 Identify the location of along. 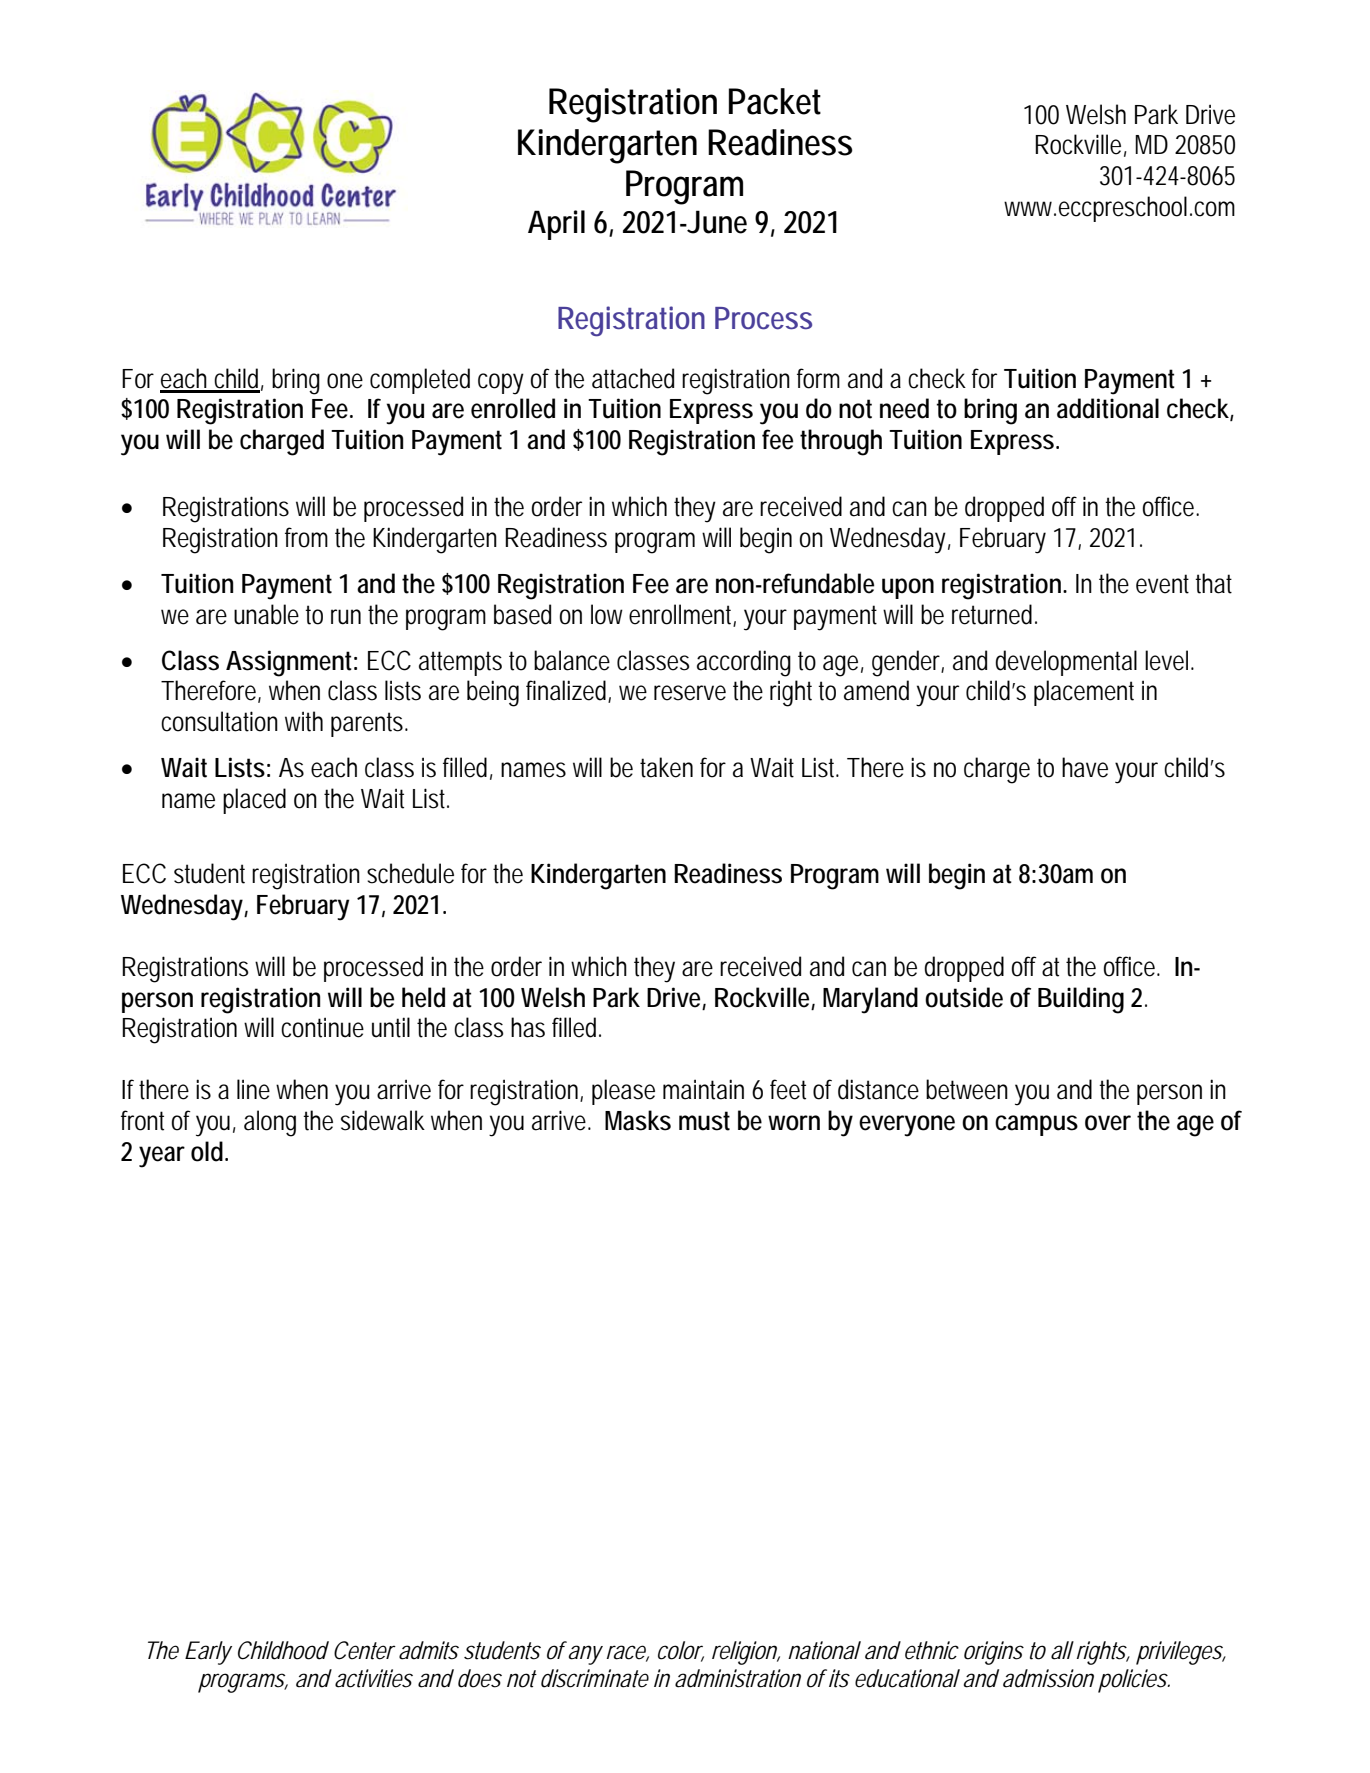
(270, 1123).
